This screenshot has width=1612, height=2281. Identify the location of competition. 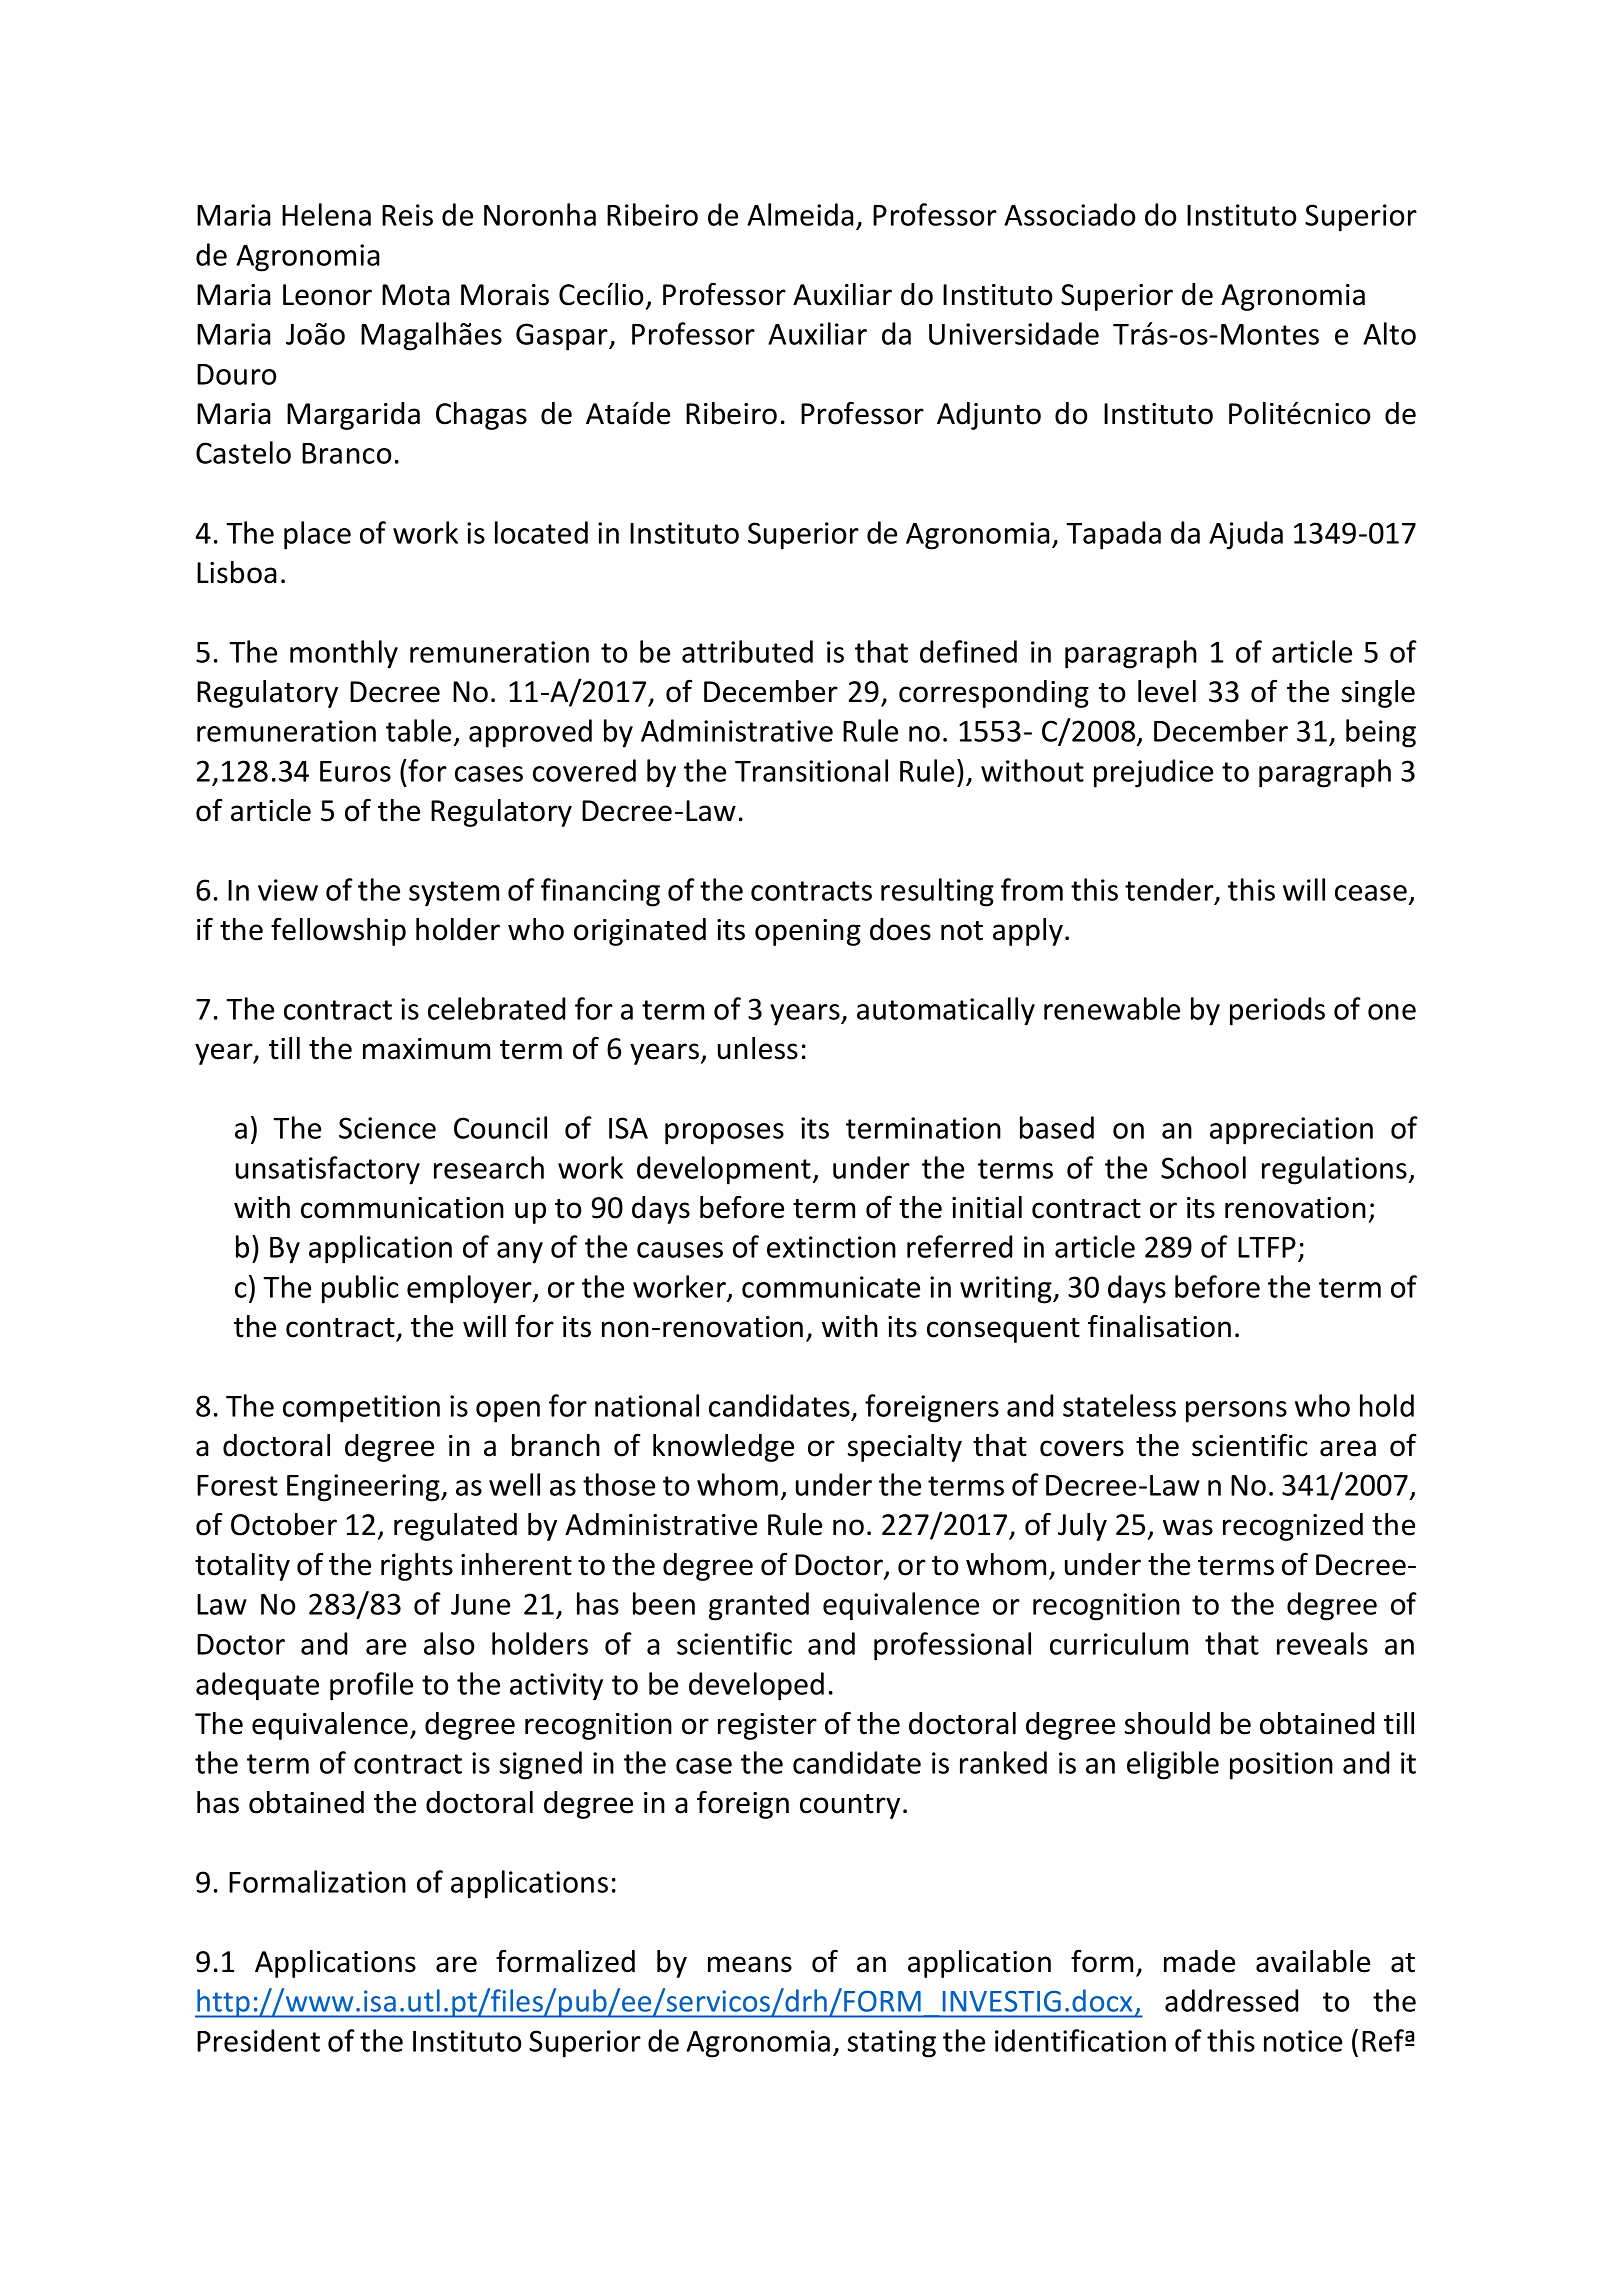
(361, 1409).
